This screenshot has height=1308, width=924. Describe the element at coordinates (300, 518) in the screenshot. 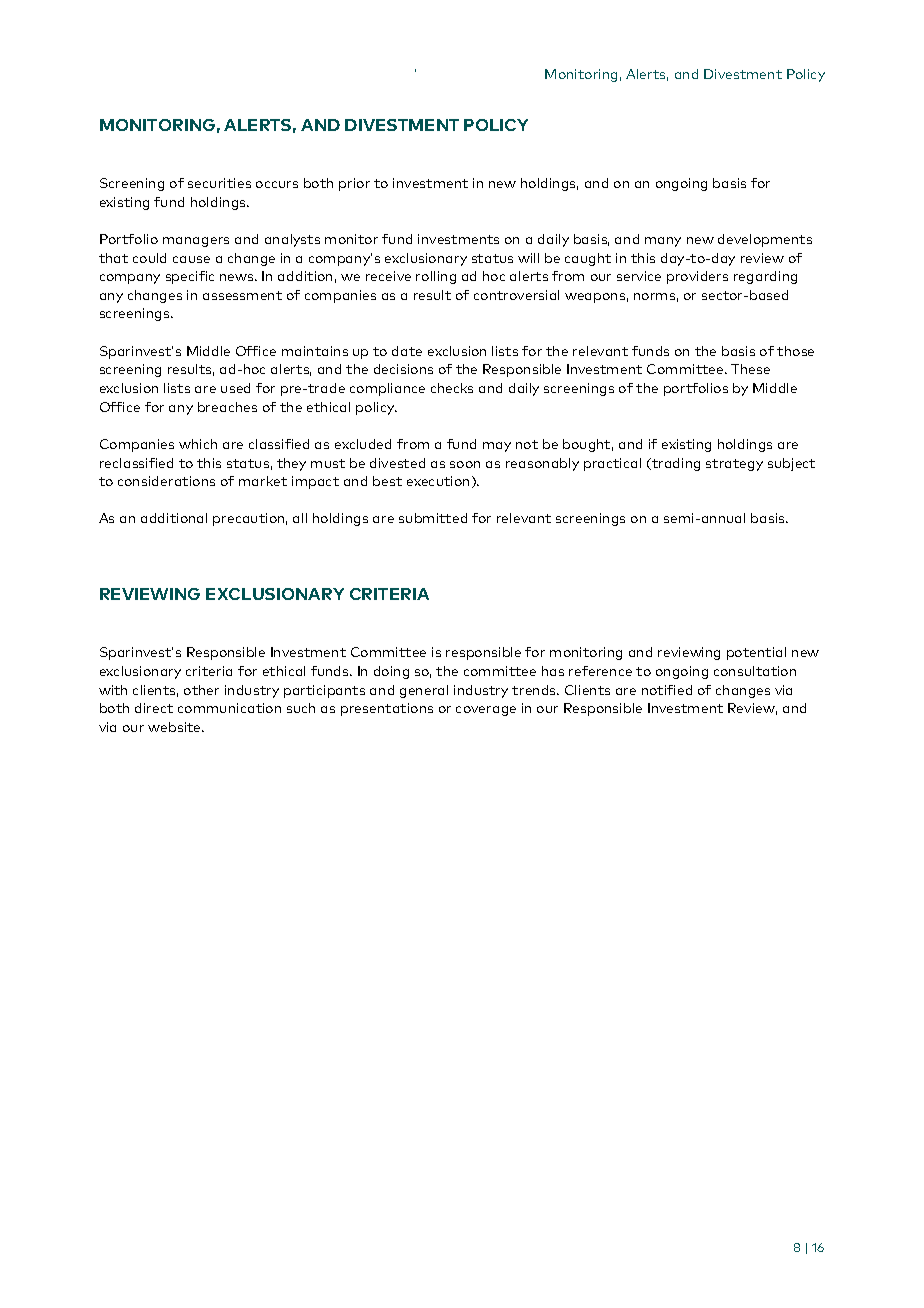

I see `all` at that location.
